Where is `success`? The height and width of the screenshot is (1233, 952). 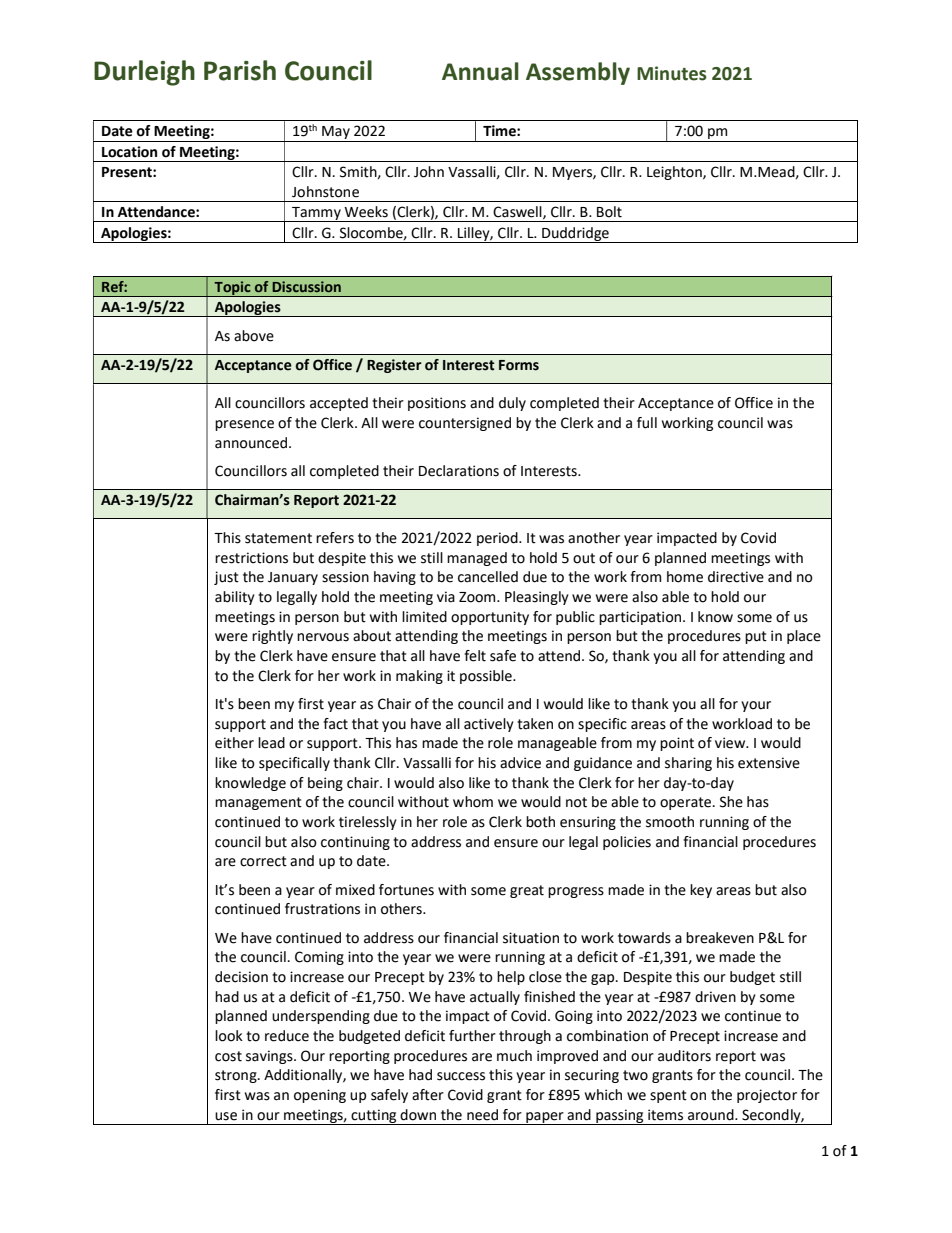
success is located at coordinates (461, 1076).
